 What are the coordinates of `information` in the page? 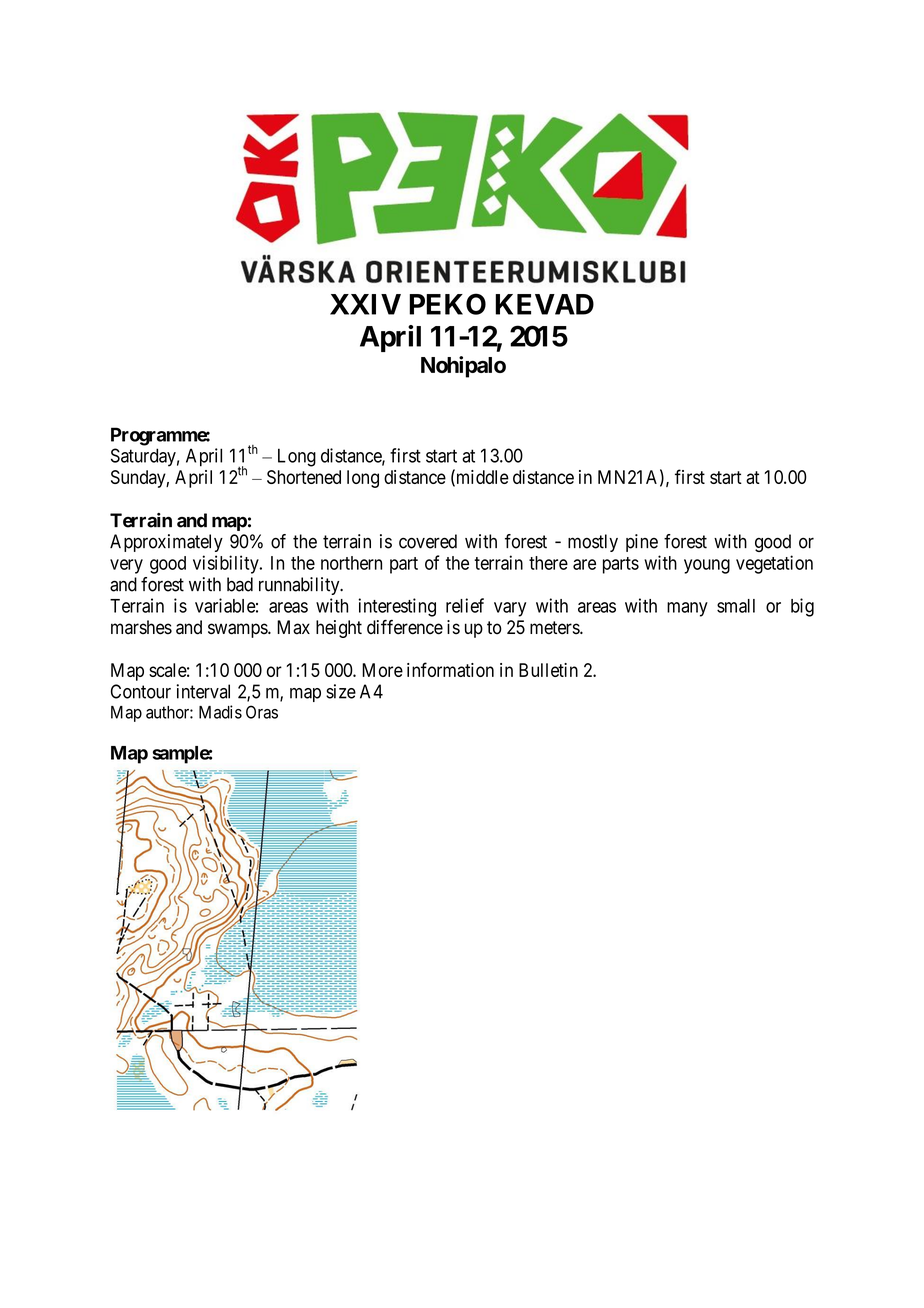 It's located at (450, 669).
